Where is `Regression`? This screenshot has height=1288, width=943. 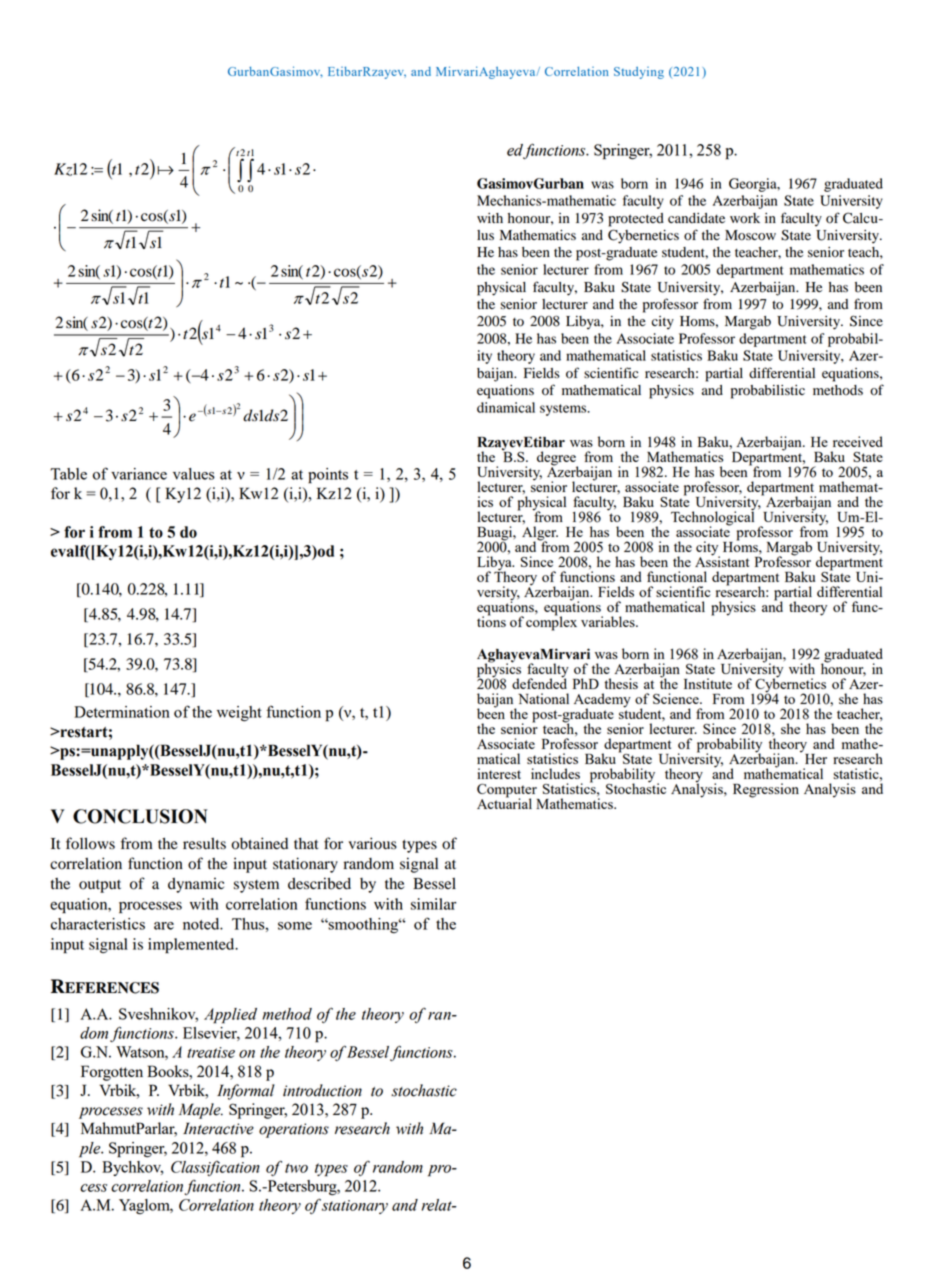 Regression is located at coordinates (766, 790).
